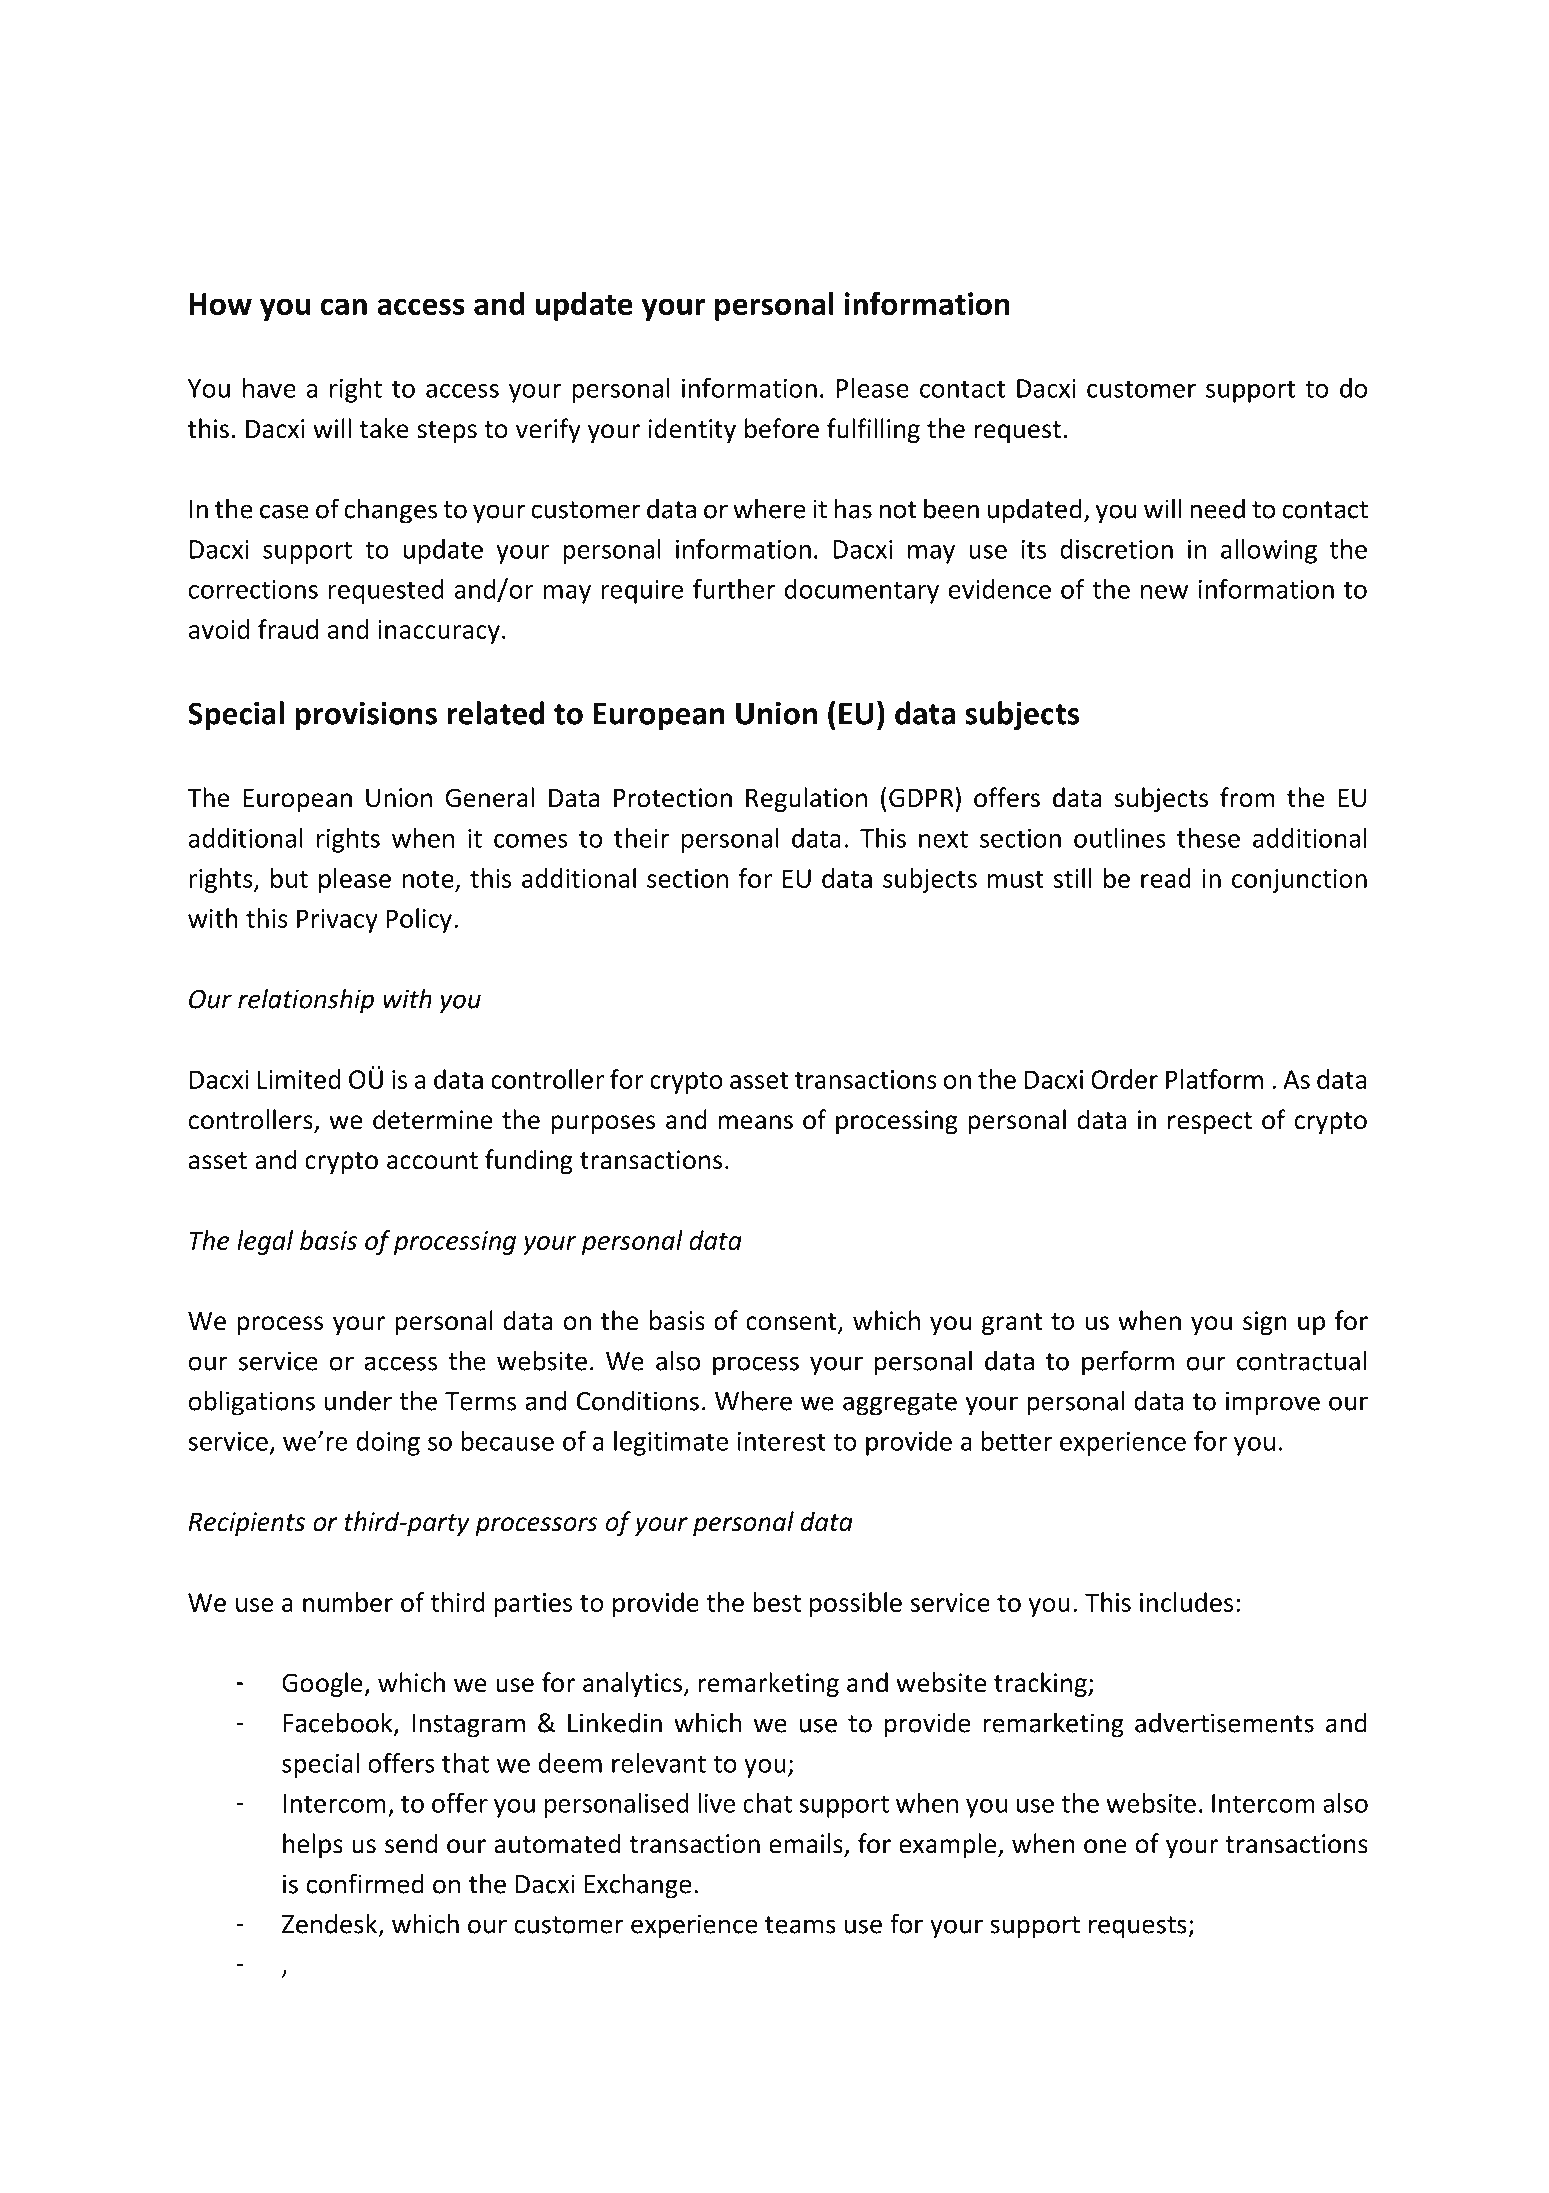  Describe the element at coordinates (1217, 508) in the document. I see `need` at that location.
